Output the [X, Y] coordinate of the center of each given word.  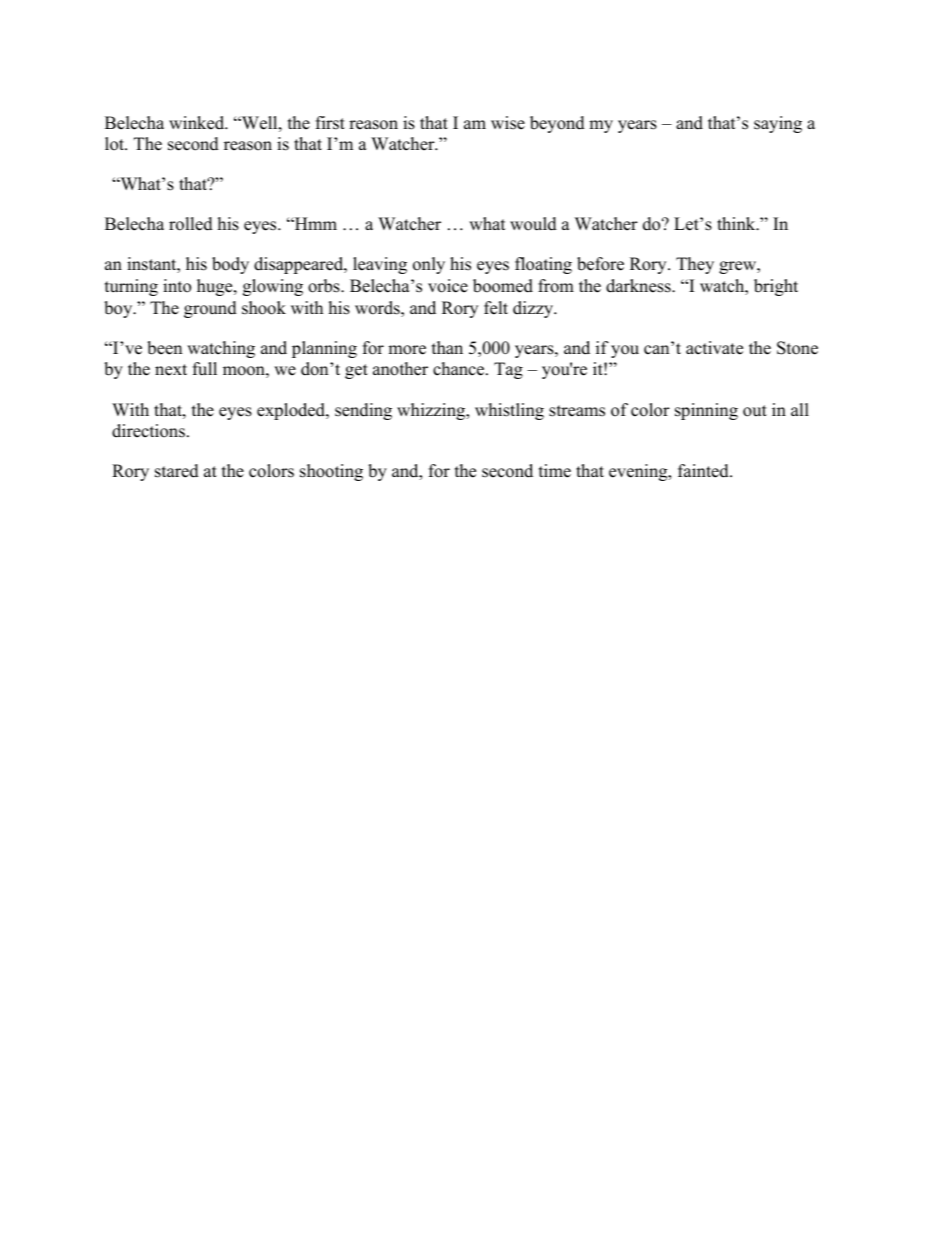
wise [508, 123]
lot [116, 144]
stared [177, 471]
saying [778, 124]
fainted [704, 471]
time [555, 471]
